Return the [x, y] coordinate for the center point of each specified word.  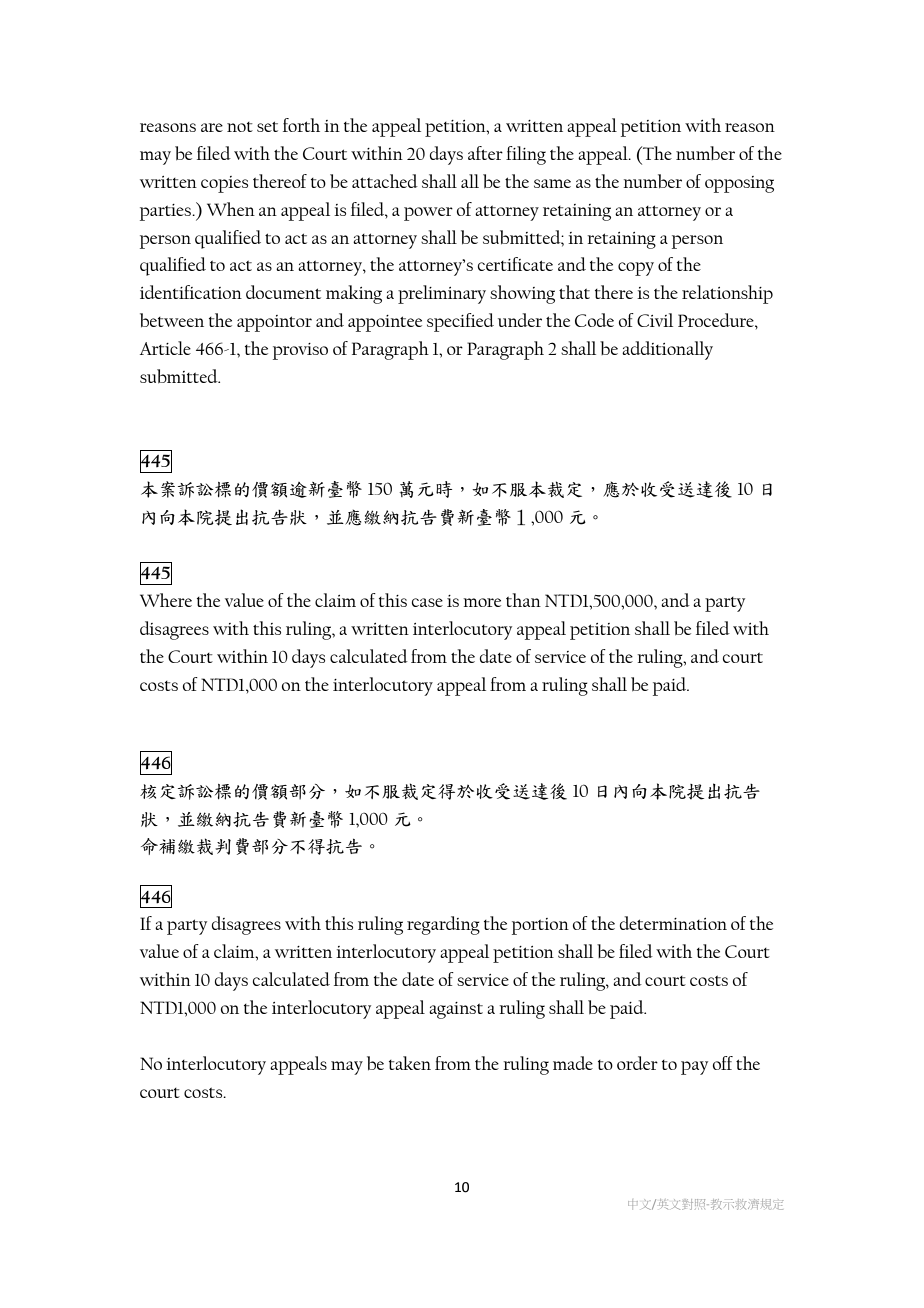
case [427, 602]
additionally [667, 350]
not [240, 127]
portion [540, 926]
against [456, 1010]
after [485, 153]
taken [410, 1063]
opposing [739, 184]
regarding [443, 925]
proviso [300, 351]
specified [460, 322]
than [523, 600]
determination [673, 923]
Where [166, 600]
